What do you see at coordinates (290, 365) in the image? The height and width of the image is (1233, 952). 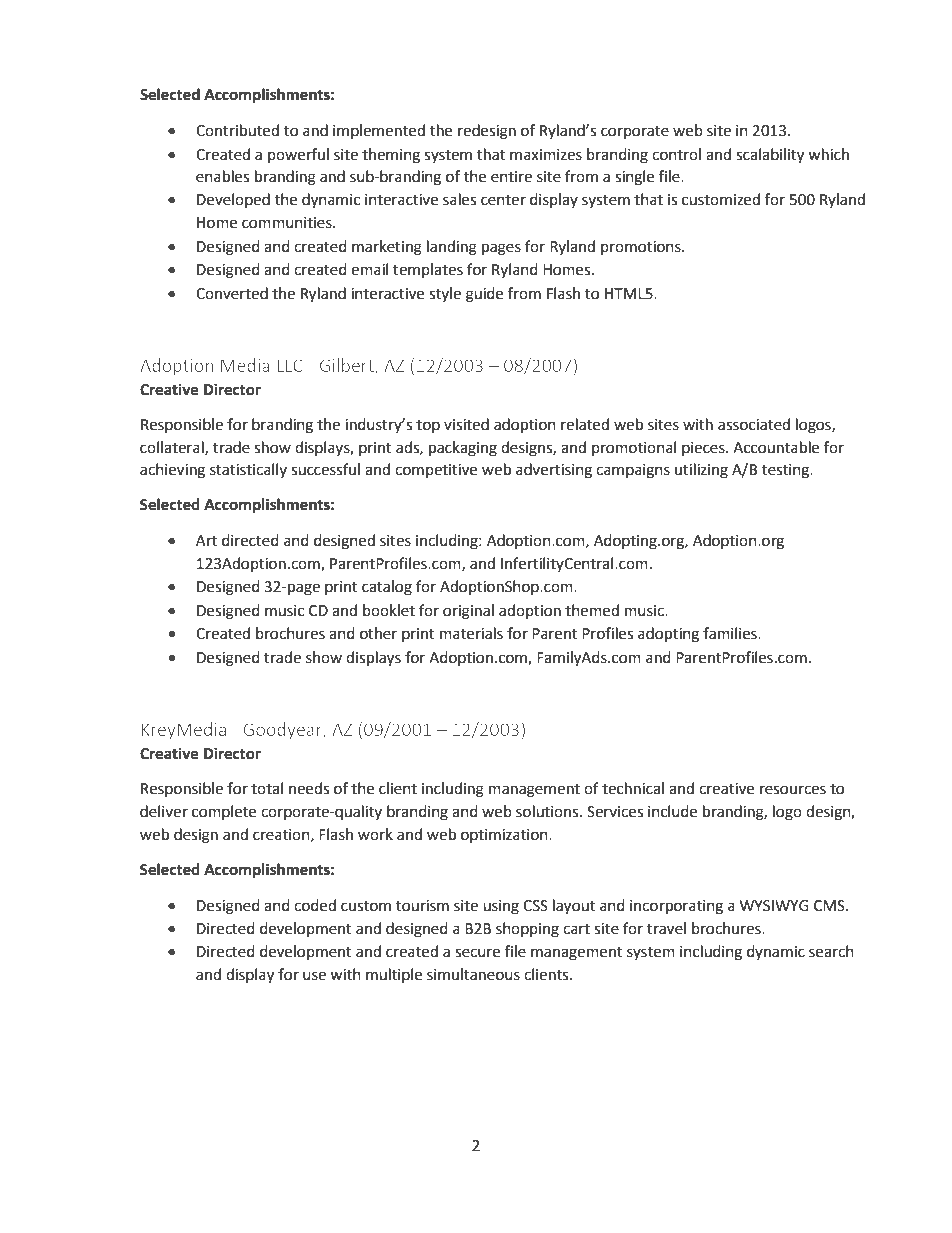 I see `LLC` at bounding box center [290, 365].
